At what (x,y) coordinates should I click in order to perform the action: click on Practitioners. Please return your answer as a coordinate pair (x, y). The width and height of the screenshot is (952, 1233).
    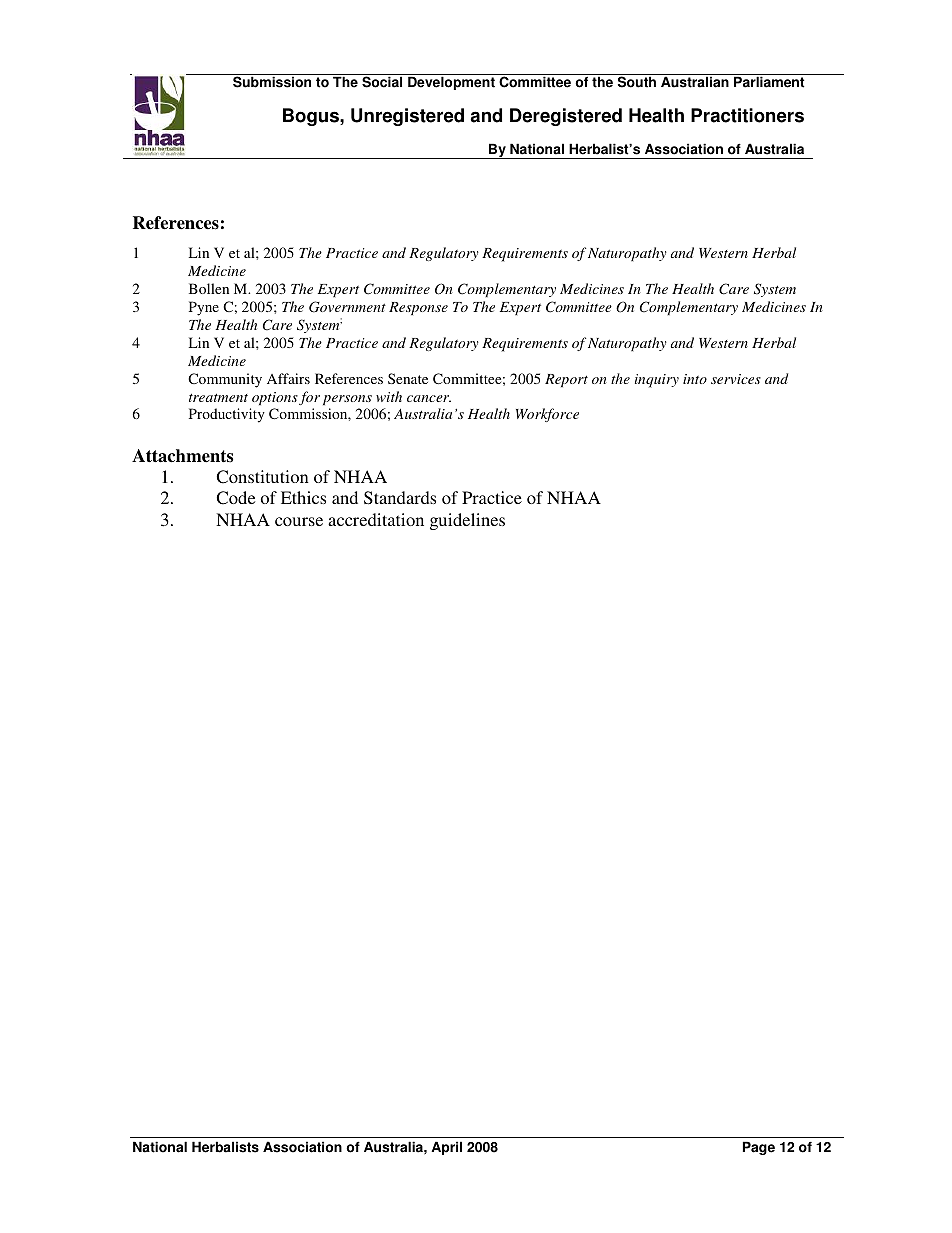
    Looking at the image, I should click on (747, 115).
